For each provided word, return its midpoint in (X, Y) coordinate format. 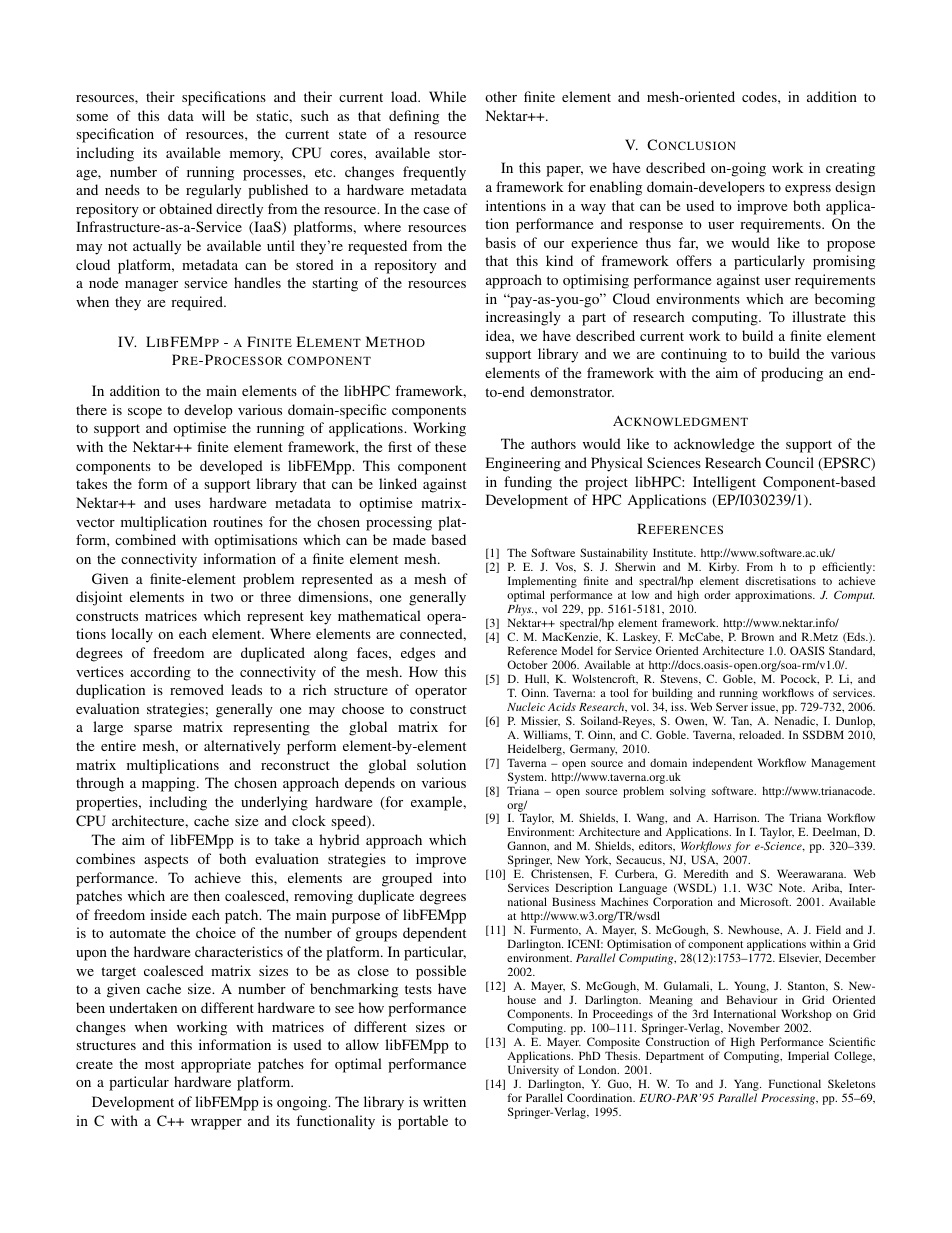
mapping (170, 784)
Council (789, 462)
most (159, 1064)
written (444, 1101)
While (447, 96)
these (450, 446)
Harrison (736, 817)
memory (256, 156)
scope (145, 413)
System (527, 778)
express (808, 190)
